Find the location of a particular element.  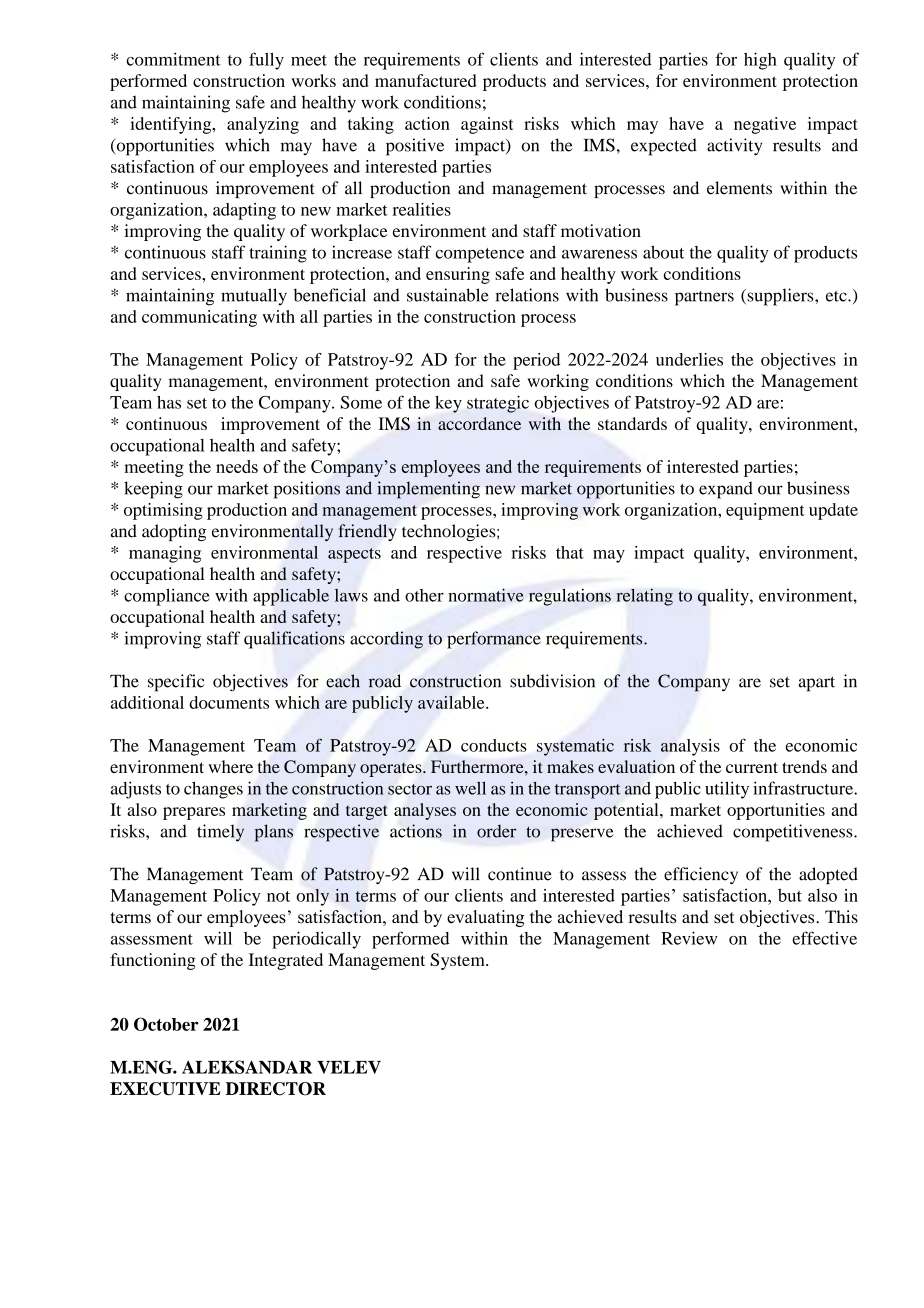

where is located at coordinates (230, 766).
